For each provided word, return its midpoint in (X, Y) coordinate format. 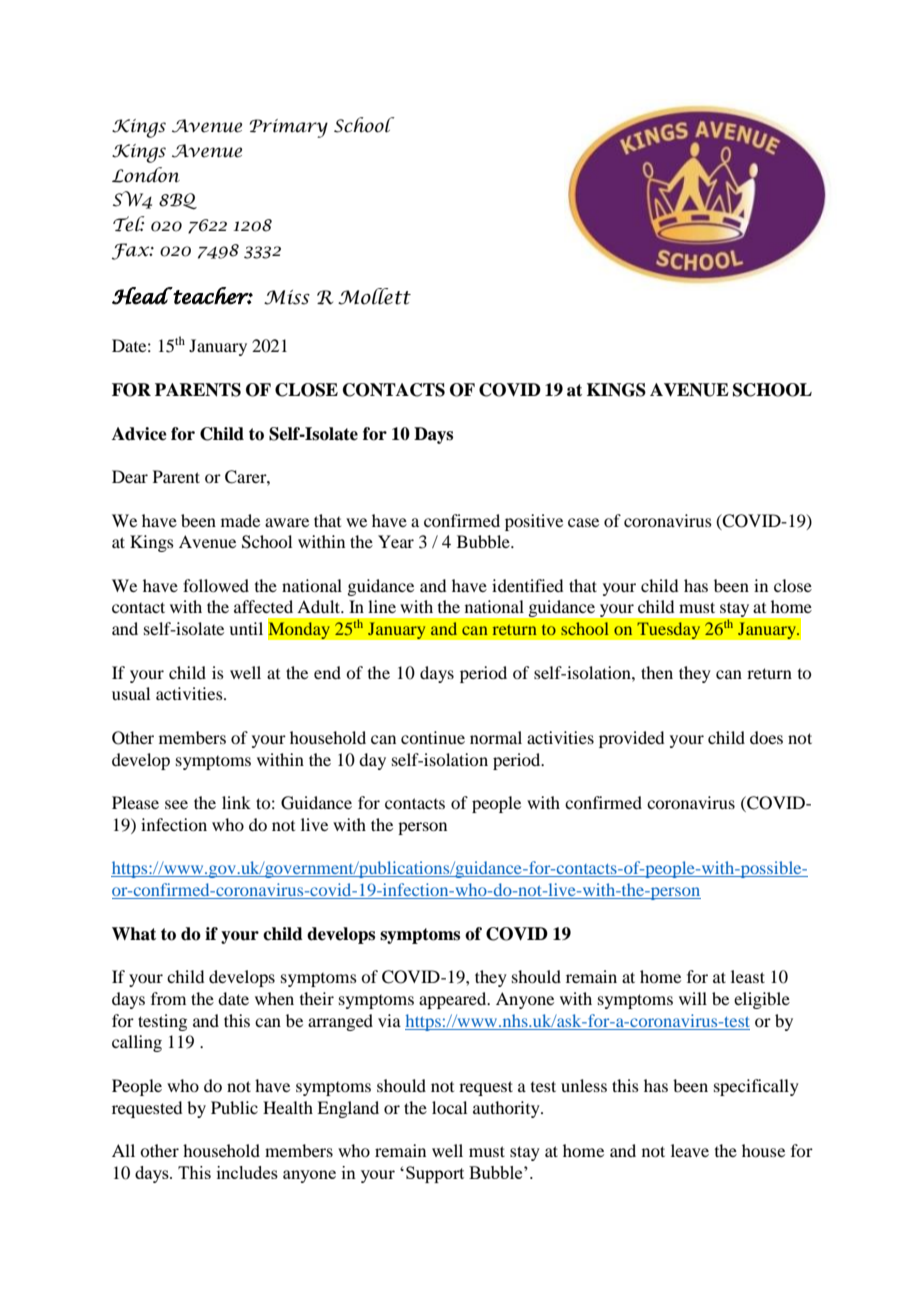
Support (435, 1174)
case (583, 522)
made (240, 520)
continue (433, 737)
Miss (287, 297)
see (176, 804)
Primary (289, 128)
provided (631, 739)
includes (247, 1172)
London (146, 175)
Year (396, 541)
